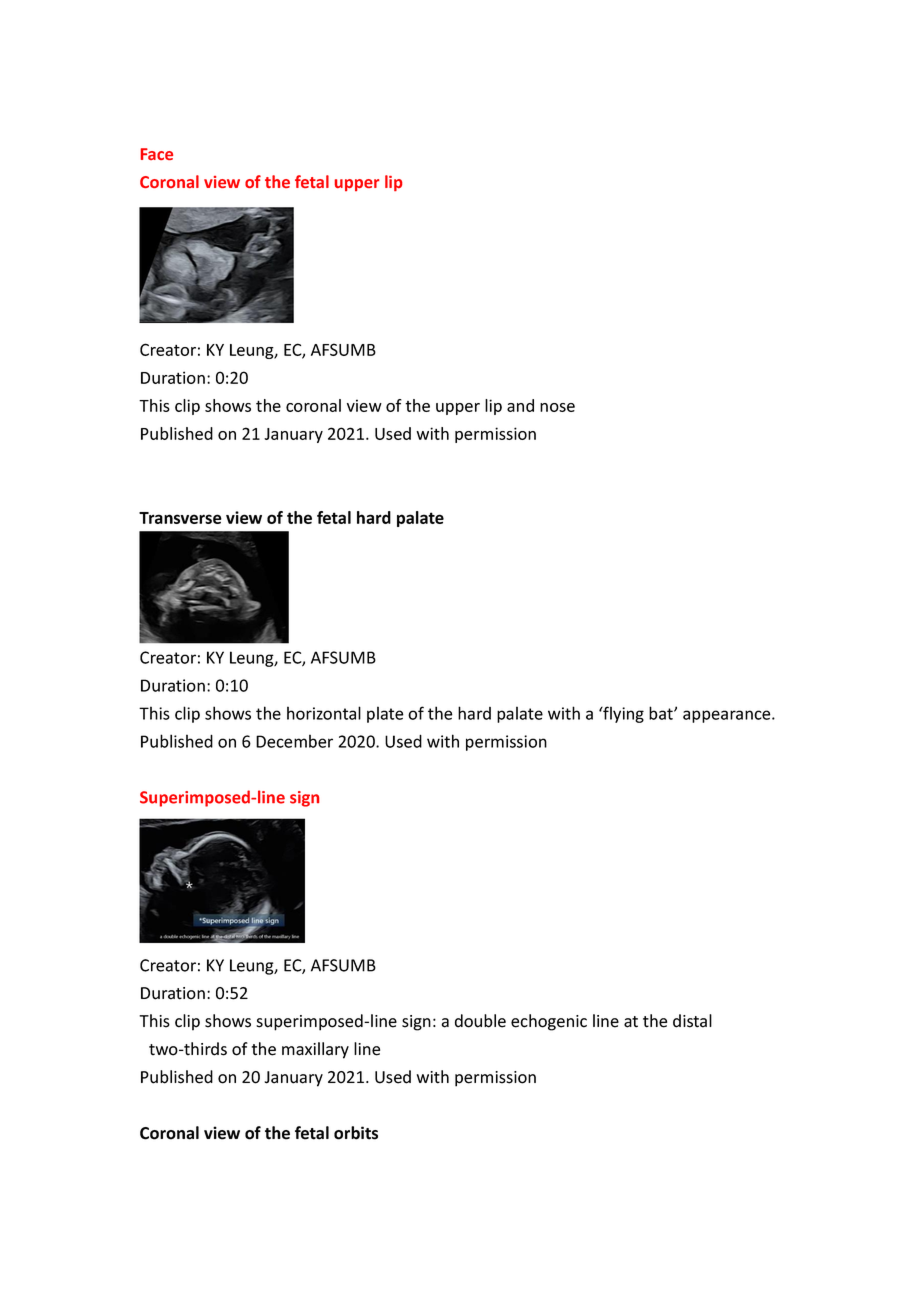 This page has width=924, height=1308. What do you see at coordinates (315, 1050) in the page?
I see `maxillary` at bounding box center [315, 1050].
